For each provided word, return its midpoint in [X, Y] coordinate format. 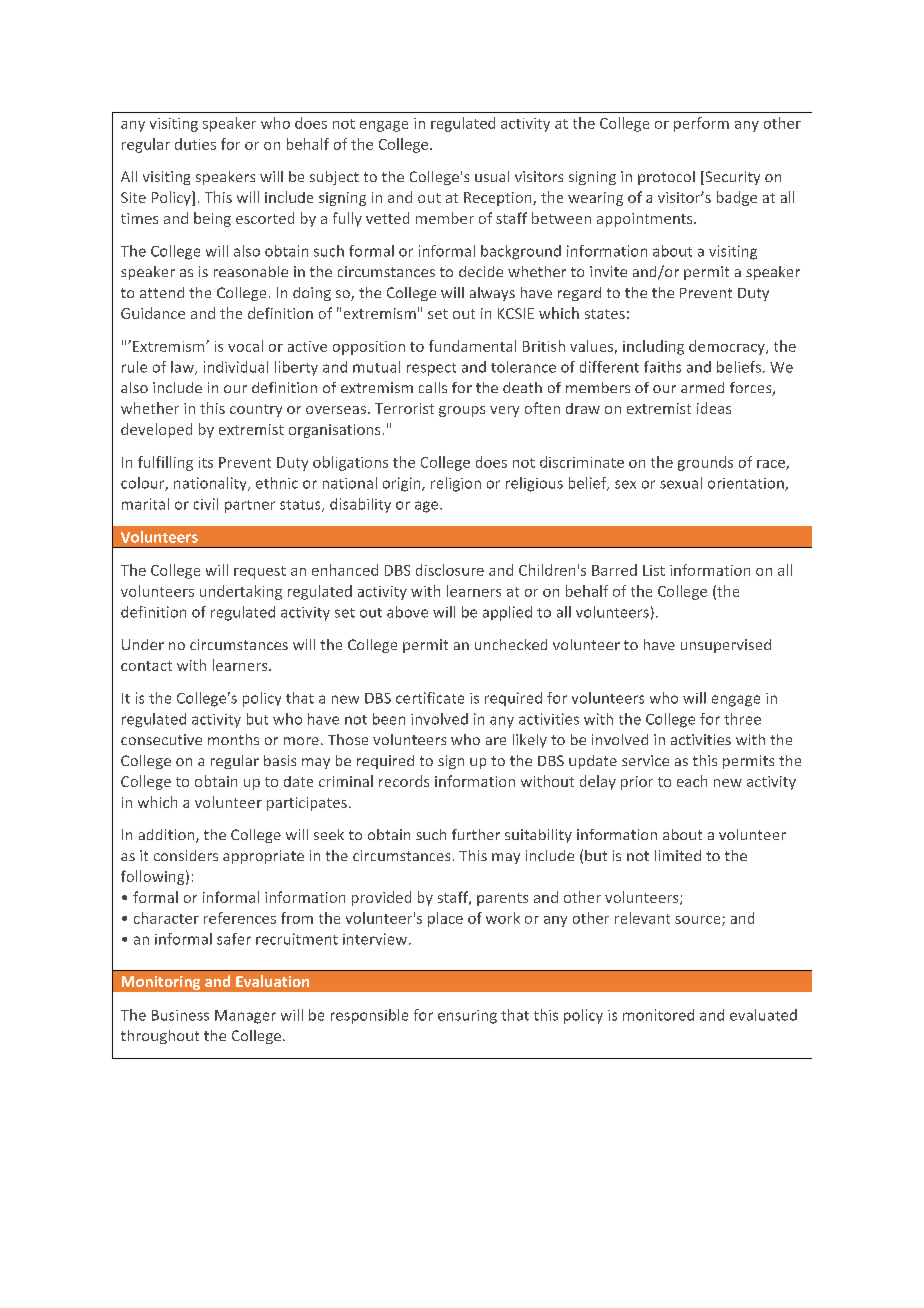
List [654, 570]
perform [701, 124]
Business [180, 1015]
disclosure [450, 570]
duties [195, 144]
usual [492, 176]
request [260, 572]
